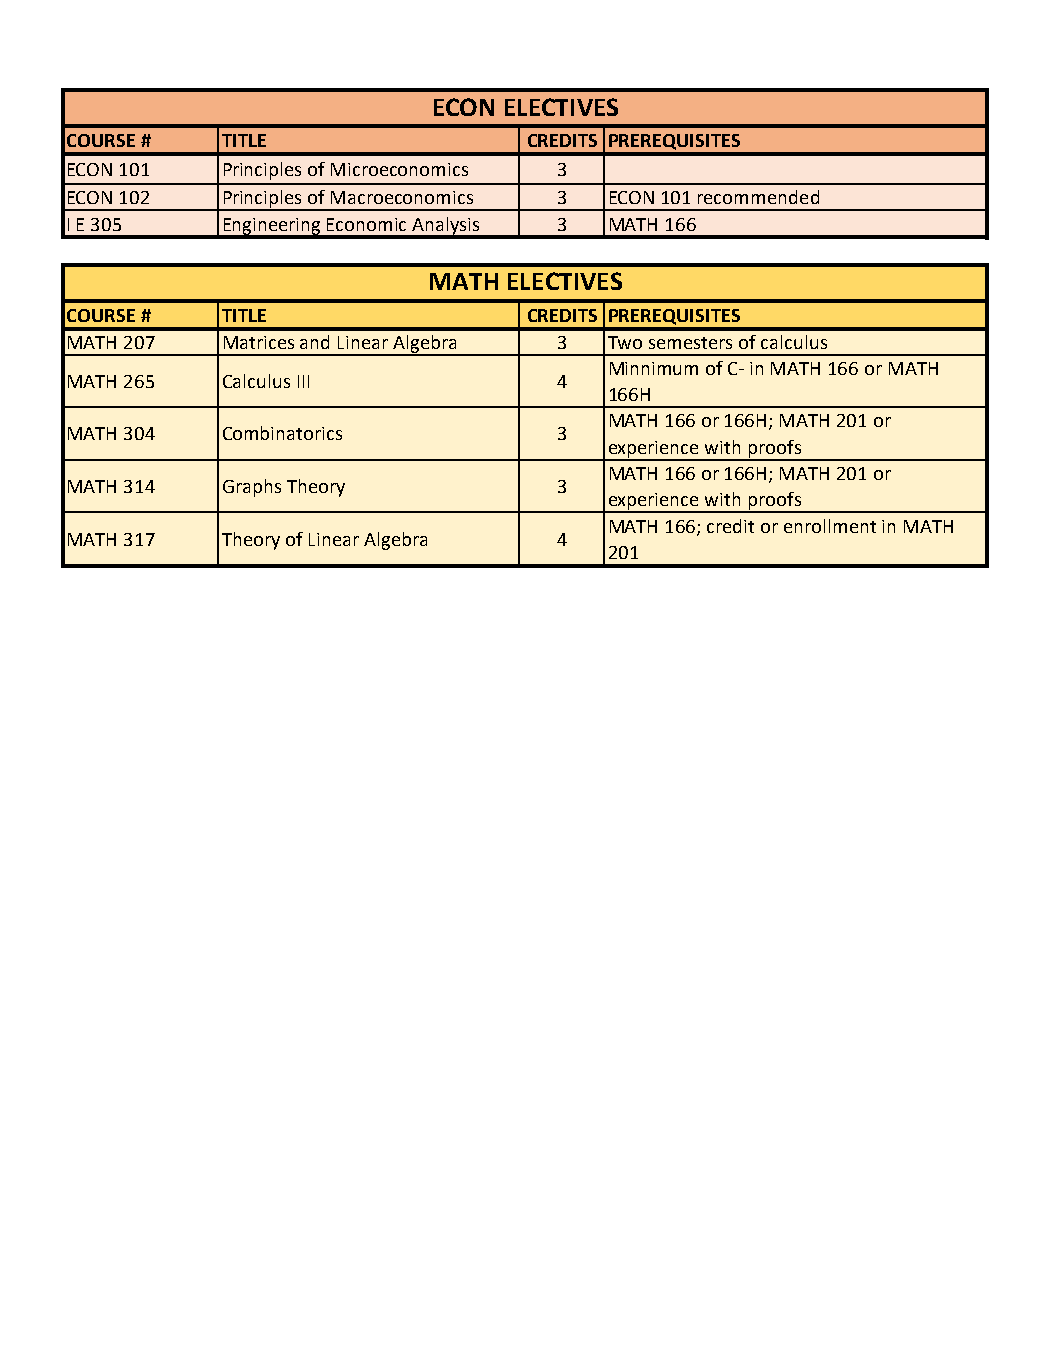 The height and width of the screenshot is (1363, 1054). Describe the element at coordinates (625, 342) in the screenshot. I see `Two` at that location.
